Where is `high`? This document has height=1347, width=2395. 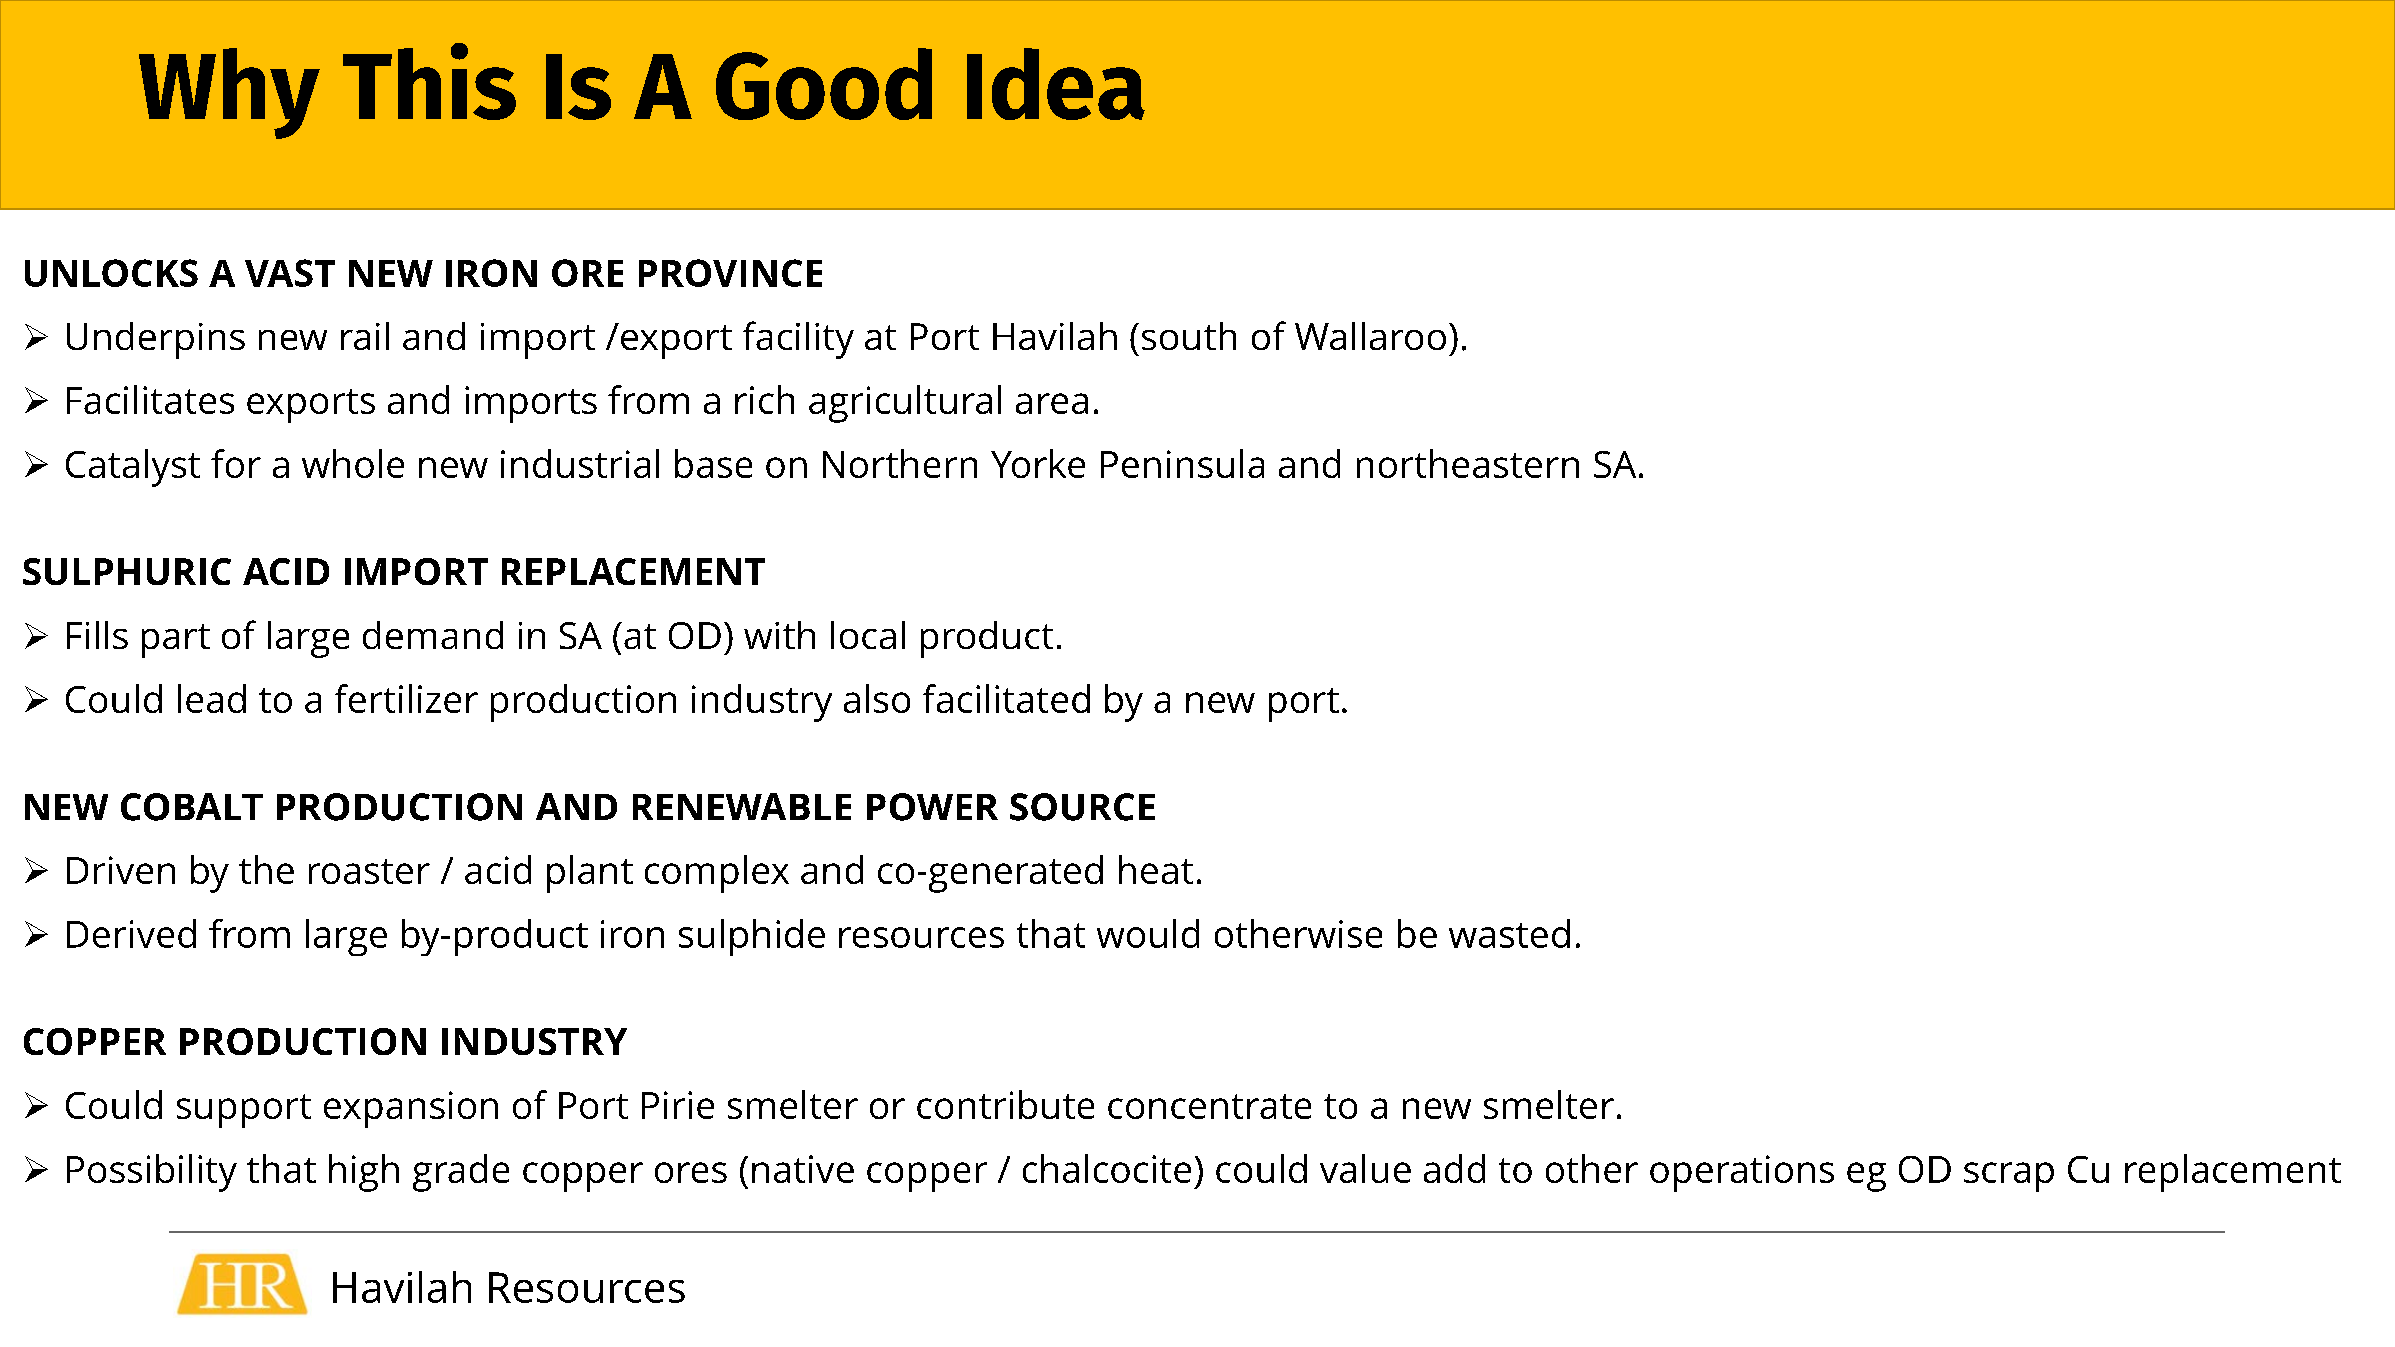
high is located at coordinates (364, 1173).
